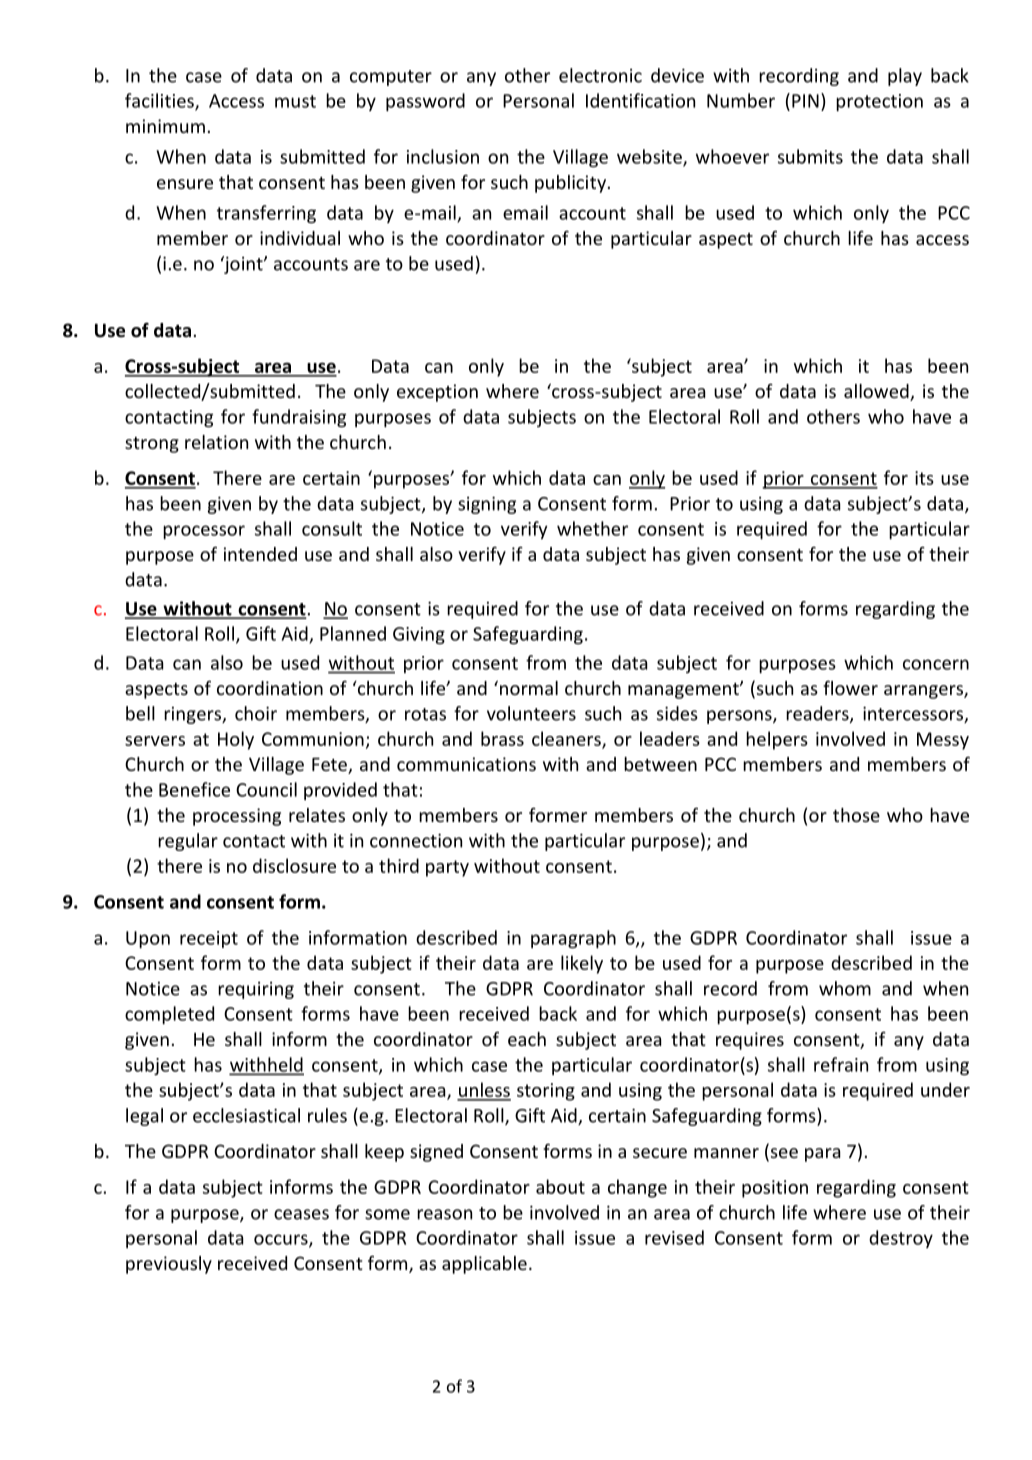 This document has height=1460, width=1032. Describe the element at coordinates (282, 1240) in the document. I see `occurs` at that location.
